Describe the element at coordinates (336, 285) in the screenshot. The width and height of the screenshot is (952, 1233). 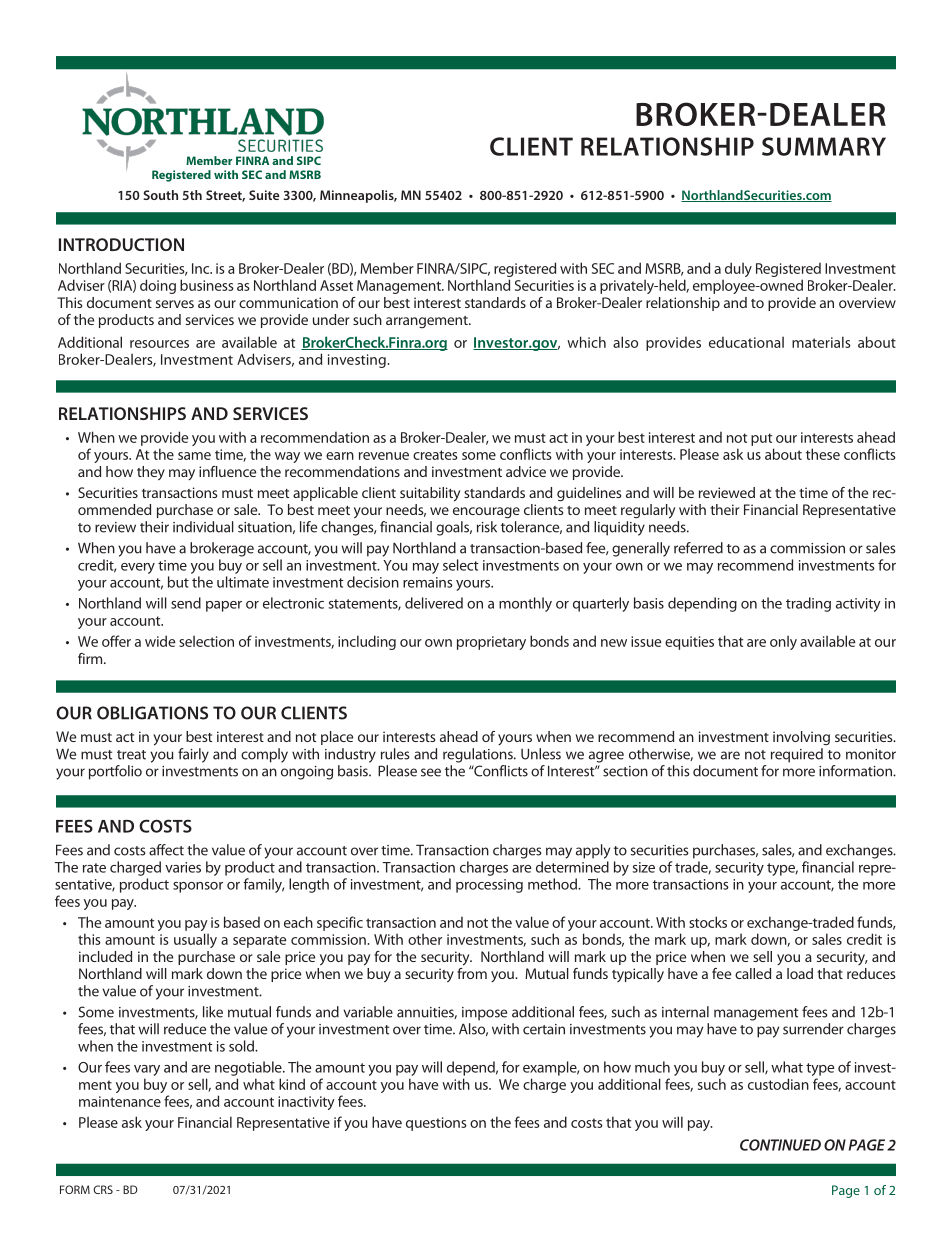
I see `Asset` at that location.
